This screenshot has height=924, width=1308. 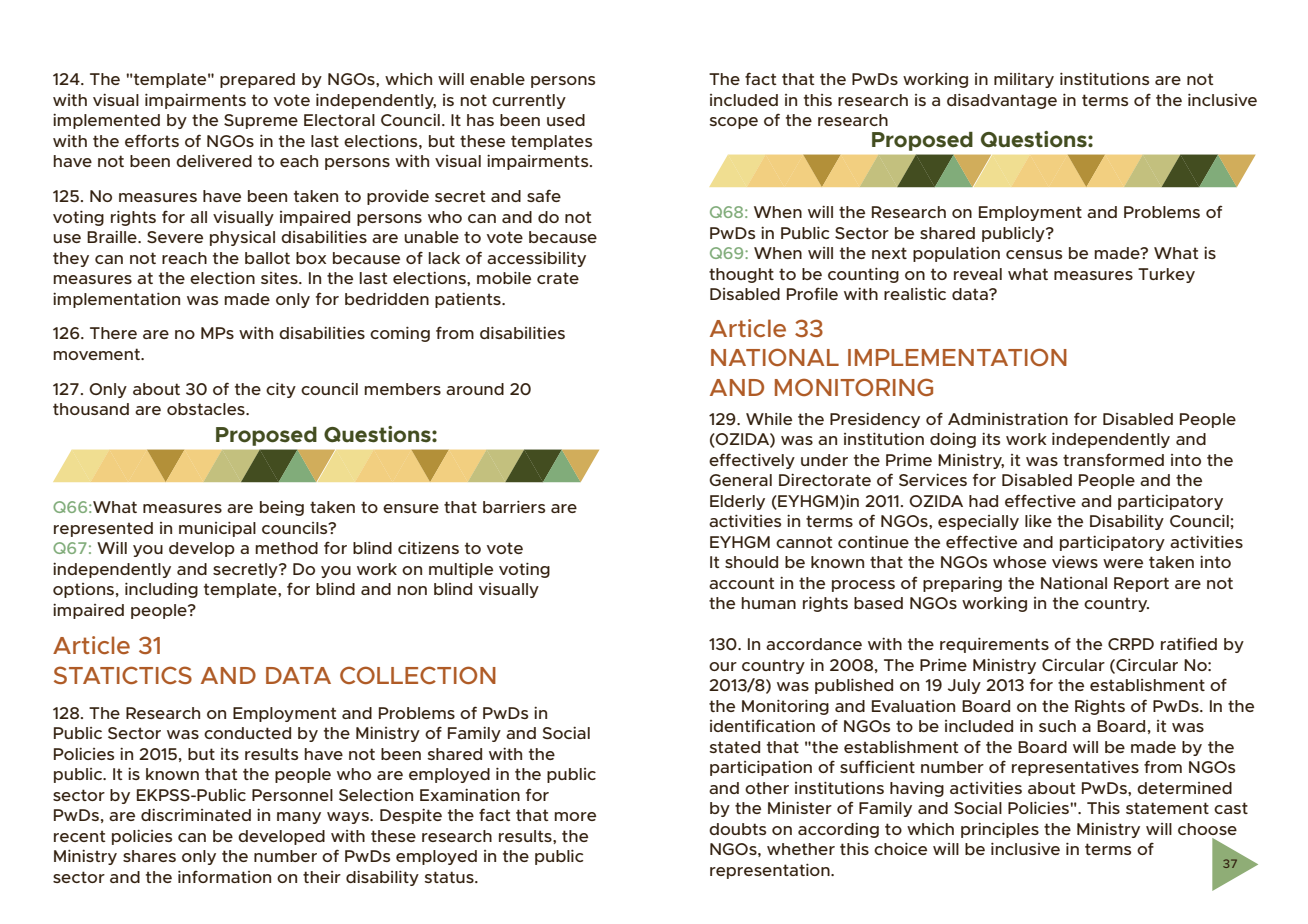 I want to click on such, so click(x=1057, y=726).
